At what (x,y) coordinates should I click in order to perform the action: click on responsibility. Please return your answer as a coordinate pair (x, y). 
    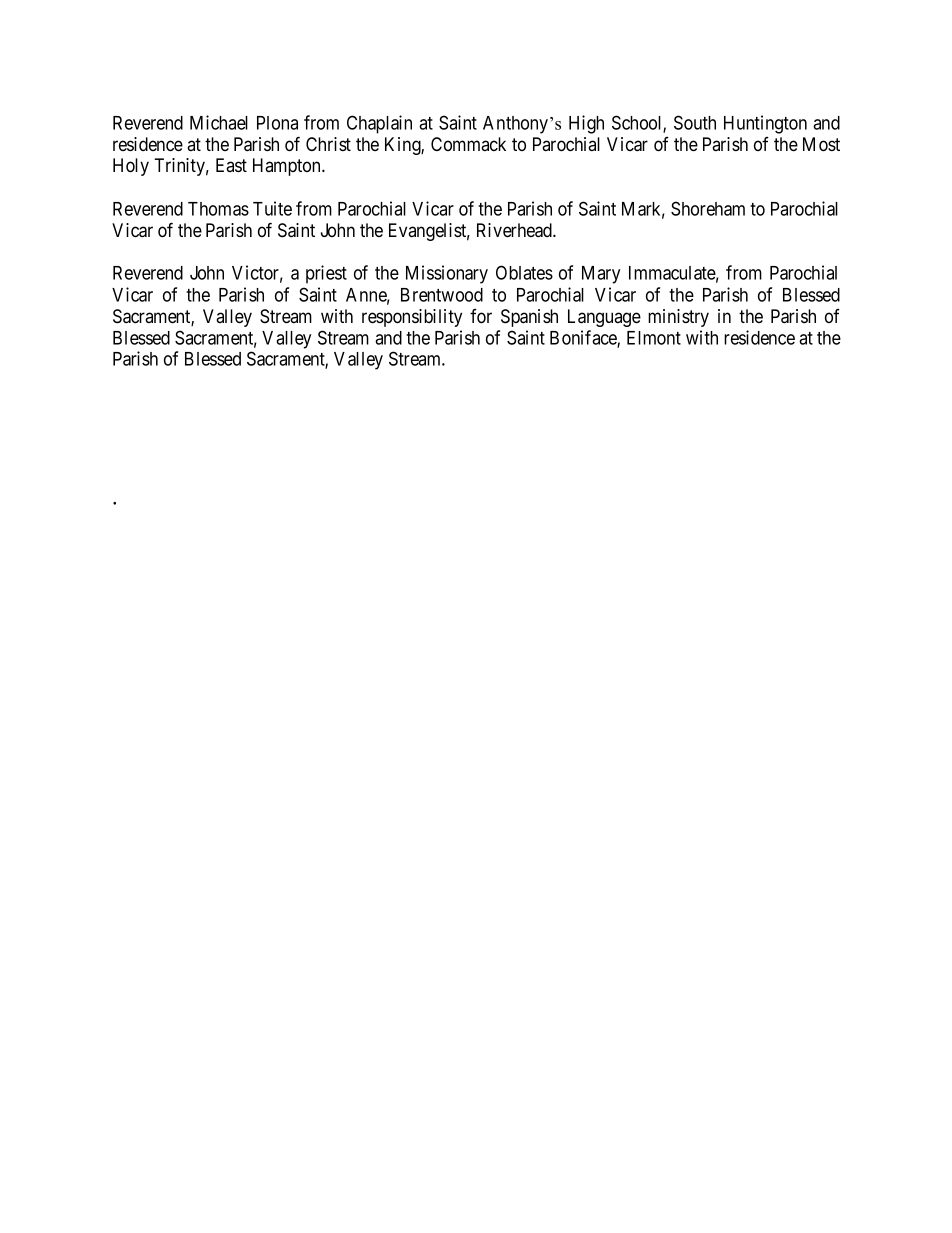
    Looking at the image, I should click on (412, 318).
